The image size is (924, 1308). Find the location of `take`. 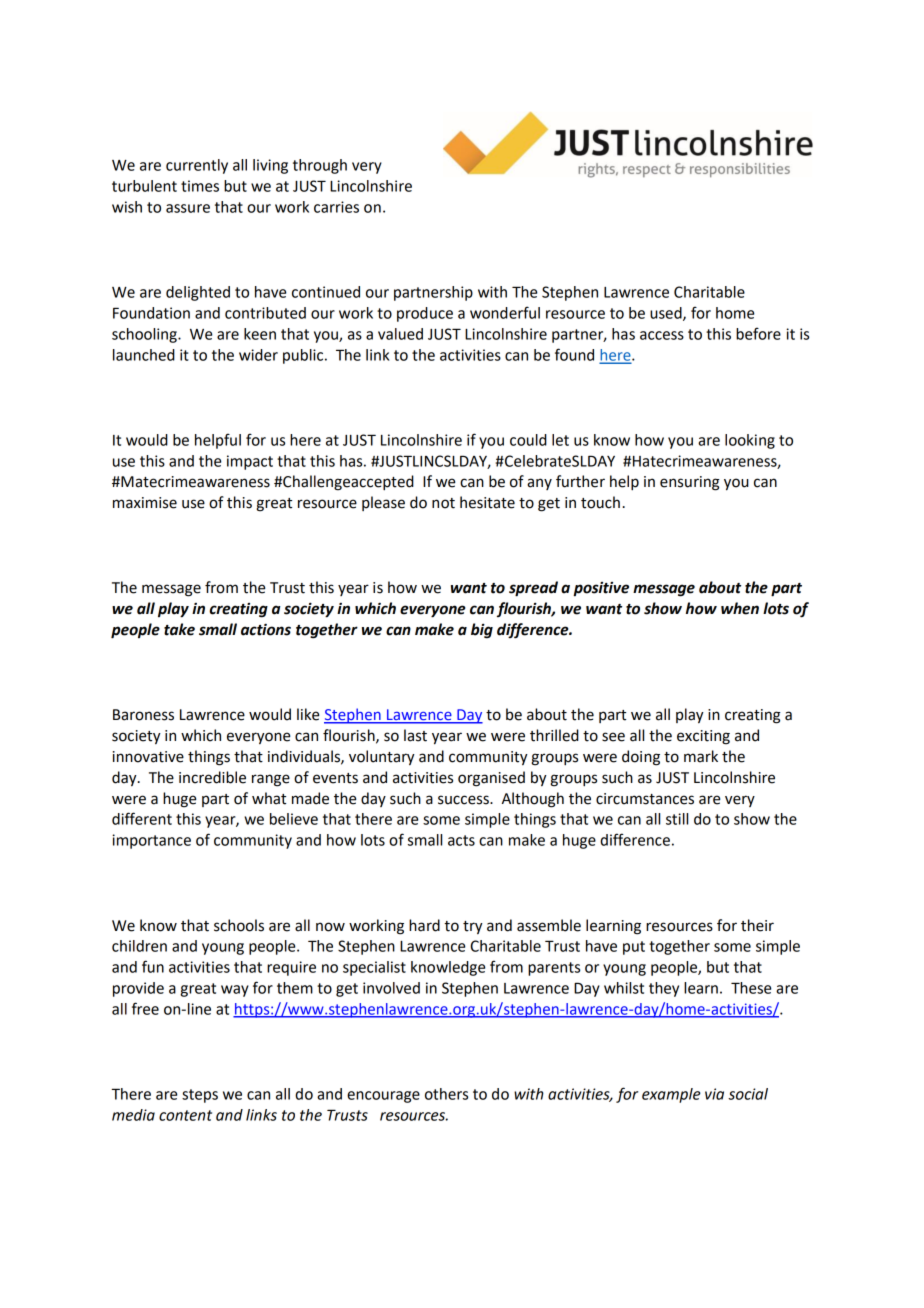

take is located at coordinates (179, 629).
